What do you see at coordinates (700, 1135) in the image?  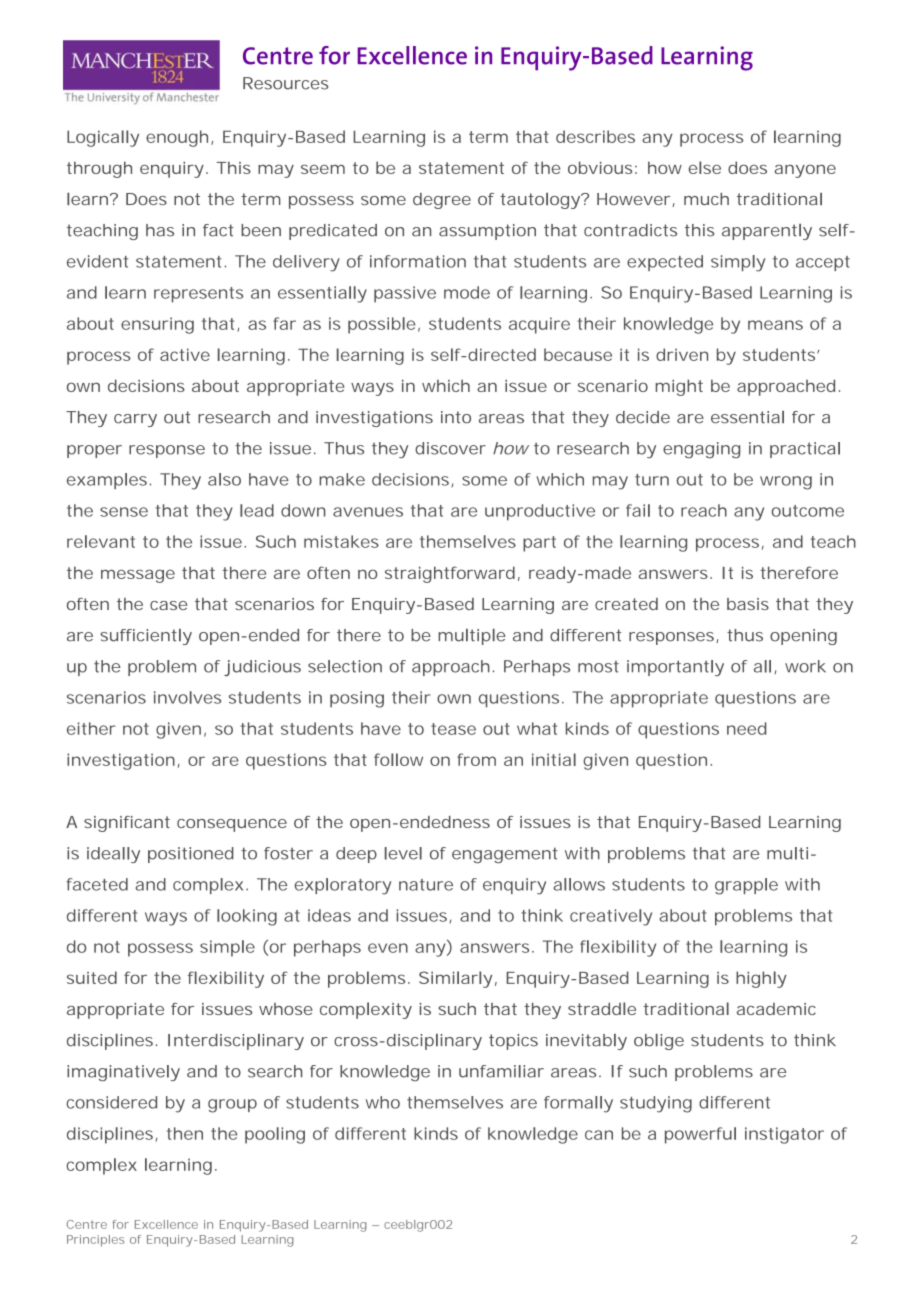 I see `powerful` at bounding box center [700, 1135].
